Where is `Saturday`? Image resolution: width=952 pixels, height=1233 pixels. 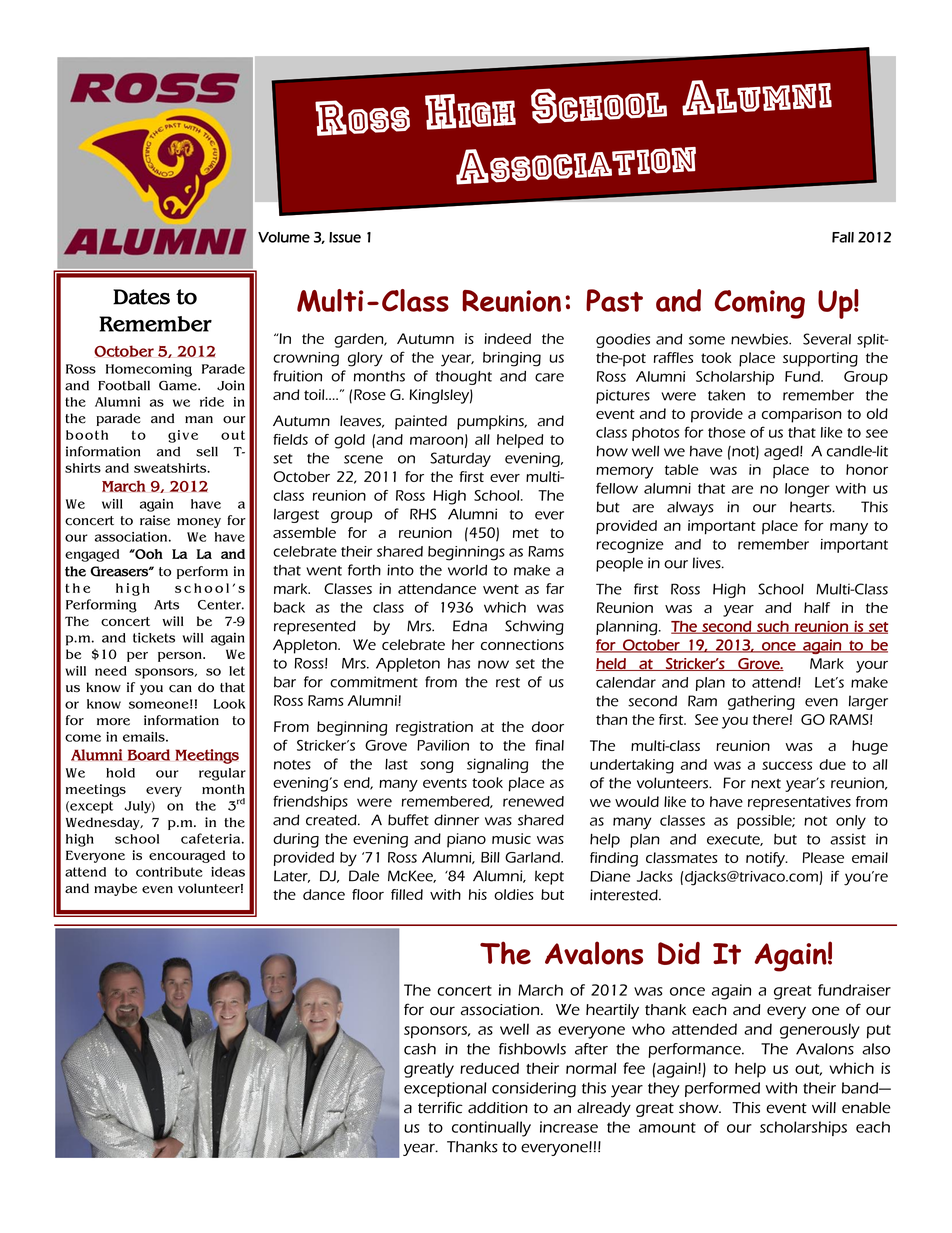 Saturday is located at coordinates (460, 459).
